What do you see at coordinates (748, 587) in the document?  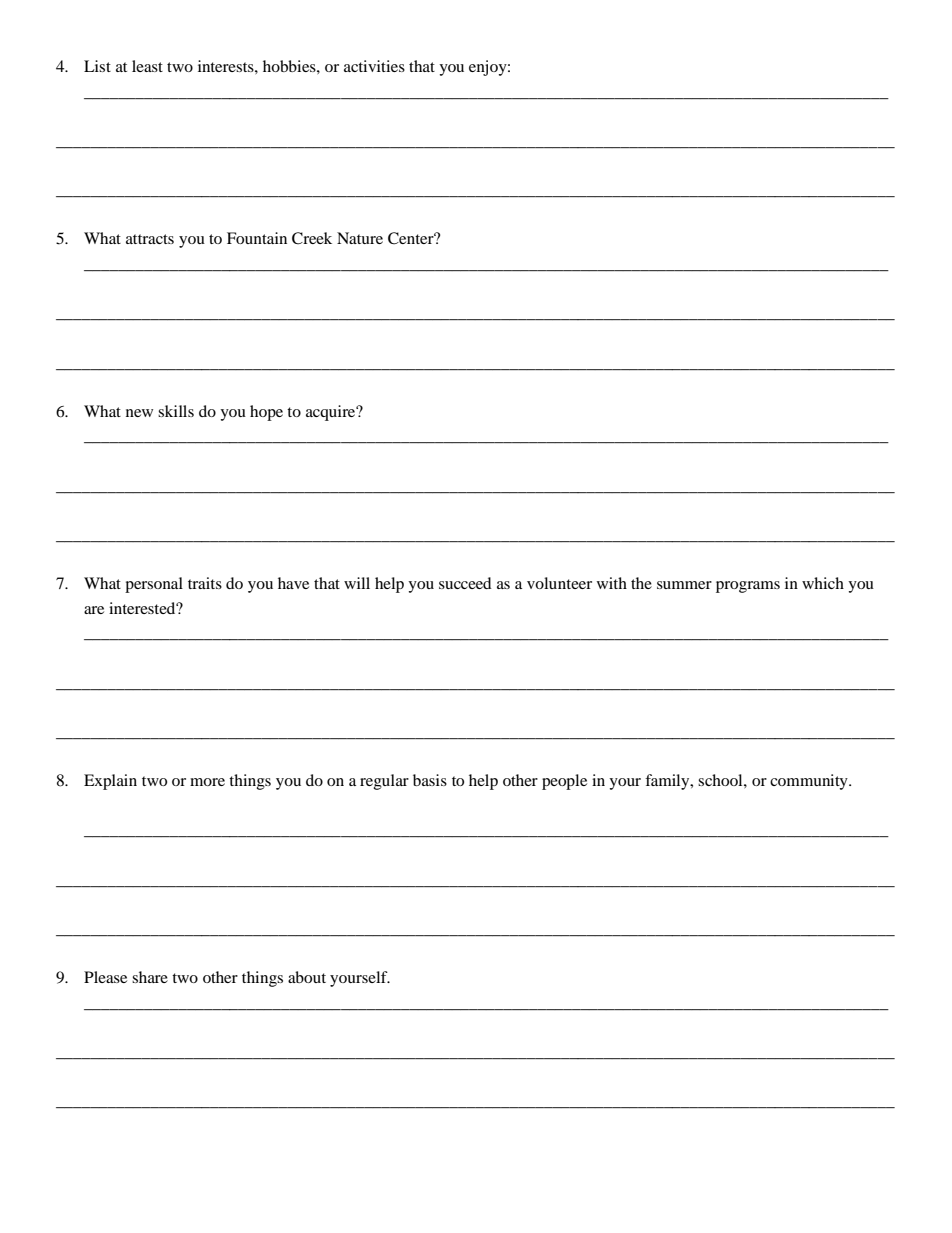 I see `programs` at bounding box center [748, 587].
